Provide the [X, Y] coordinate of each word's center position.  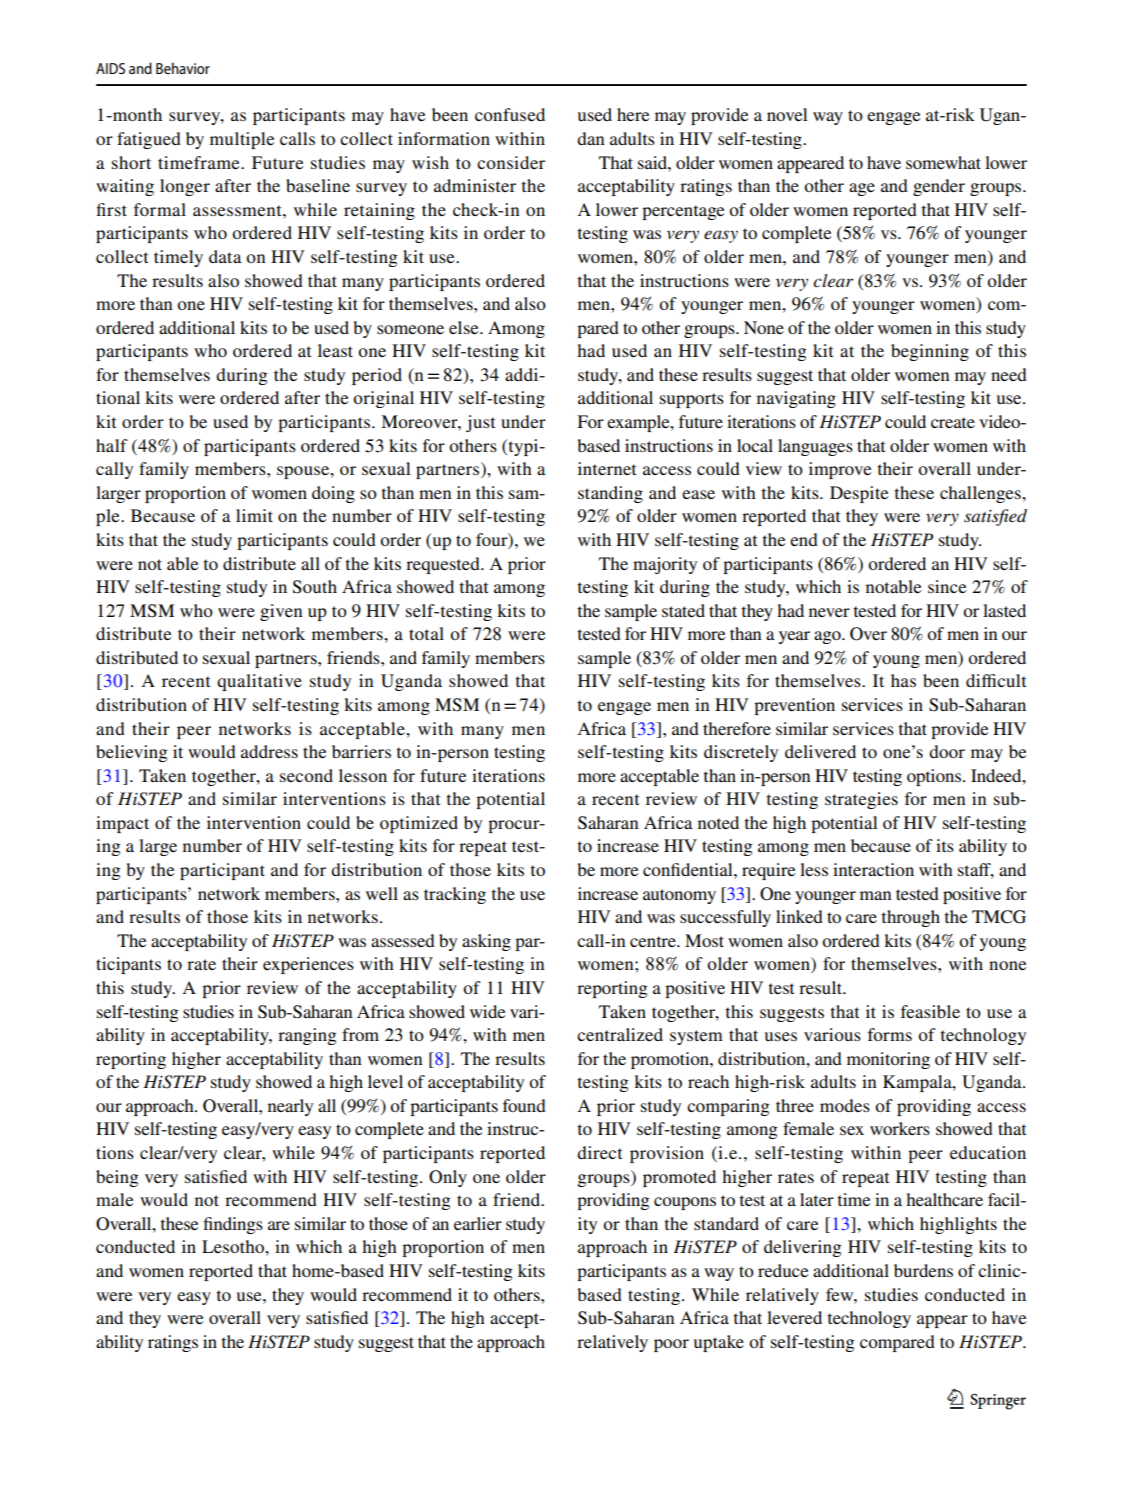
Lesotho [234, 1246]
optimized [419, 824]
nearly [290, 1107]
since [947, 586]
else [465, 327]
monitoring [888, 1060]
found [524, 1105]
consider [511, 162]
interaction [873, 869]
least [335, 350]
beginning [930, 352]
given [281, 612]
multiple [242, 140]
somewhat [943, 162]
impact [122, 824]
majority [665, 565]
